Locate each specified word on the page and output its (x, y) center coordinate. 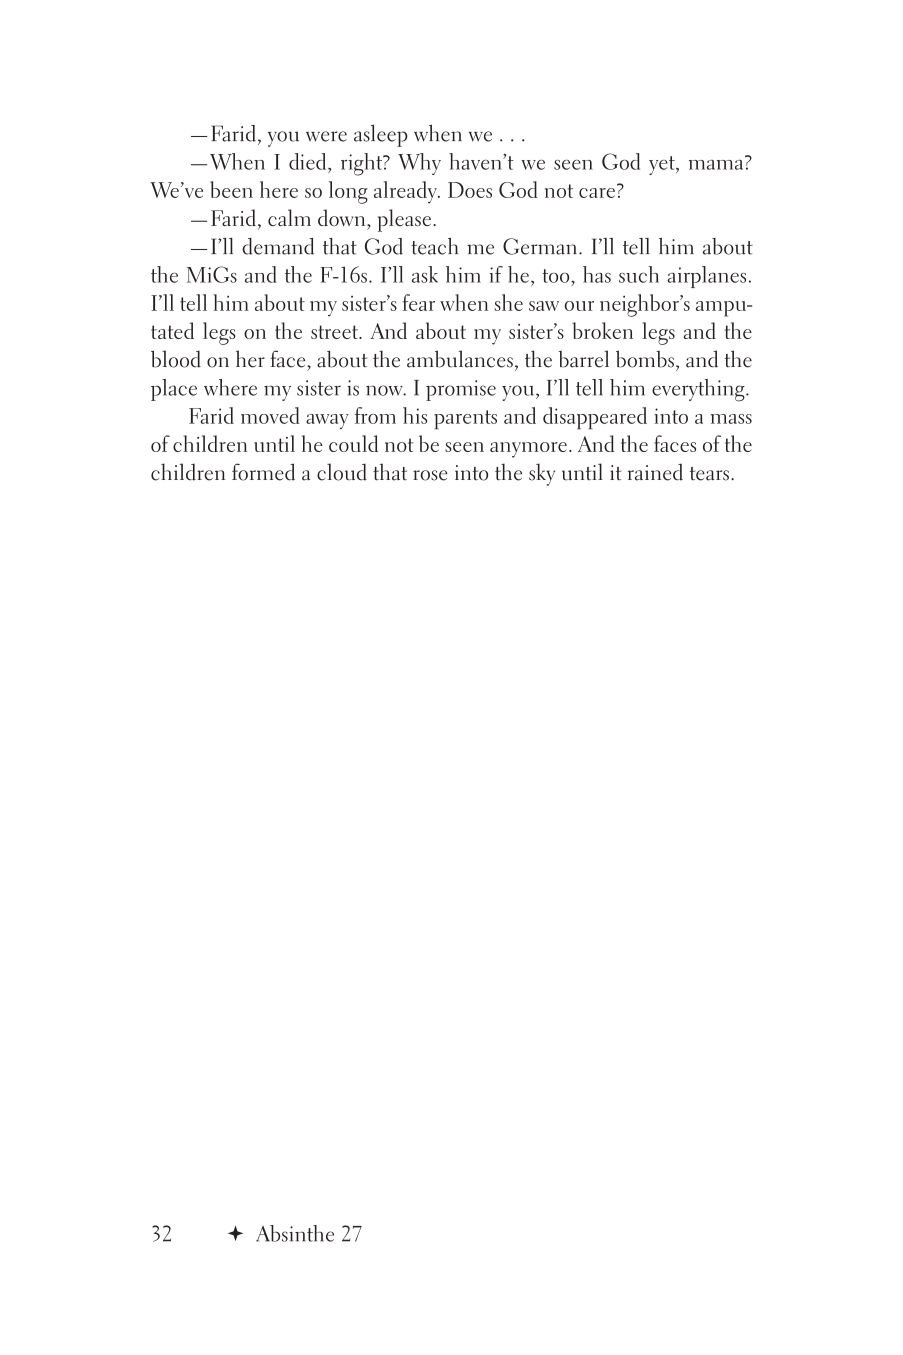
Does (470, 190)
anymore (528, 450)
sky (542, 474)
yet (663, 165)
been (231, 189)
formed (263, 472)
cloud (342, 472)
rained (655, 472)
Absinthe (295, 1233)
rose (430, 475)
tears (709, 474)
